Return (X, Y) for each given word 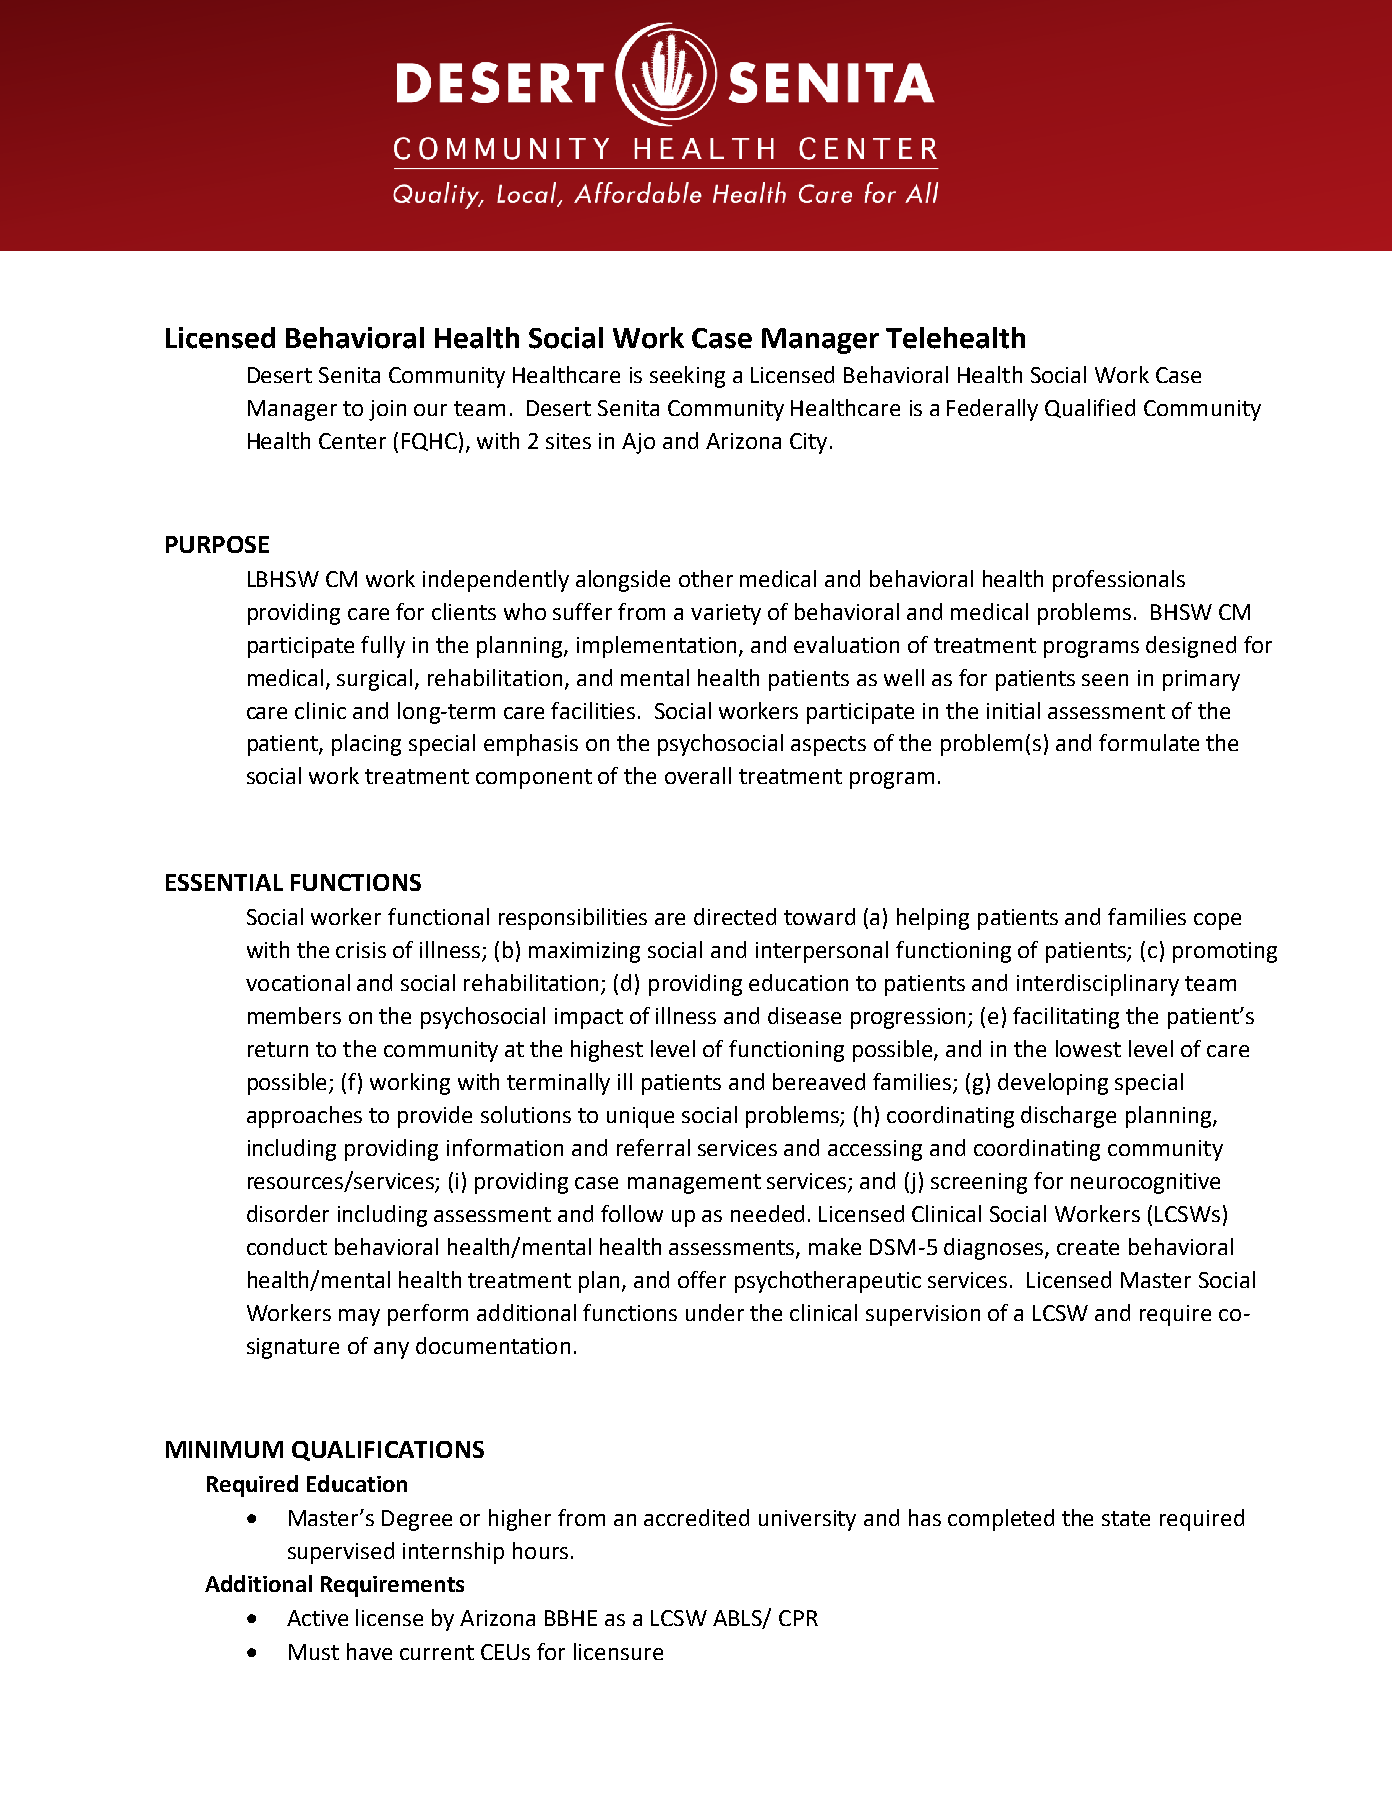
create (1088, 1247)
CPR (798, 1618)
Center (352, 441)
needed (767, 1213)
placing (366, 745)
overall (698, 775)
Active (317, 1618)
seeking (687, 377)
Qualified (1090, 408)
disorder (288, 1213)
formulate (1149, 742)
